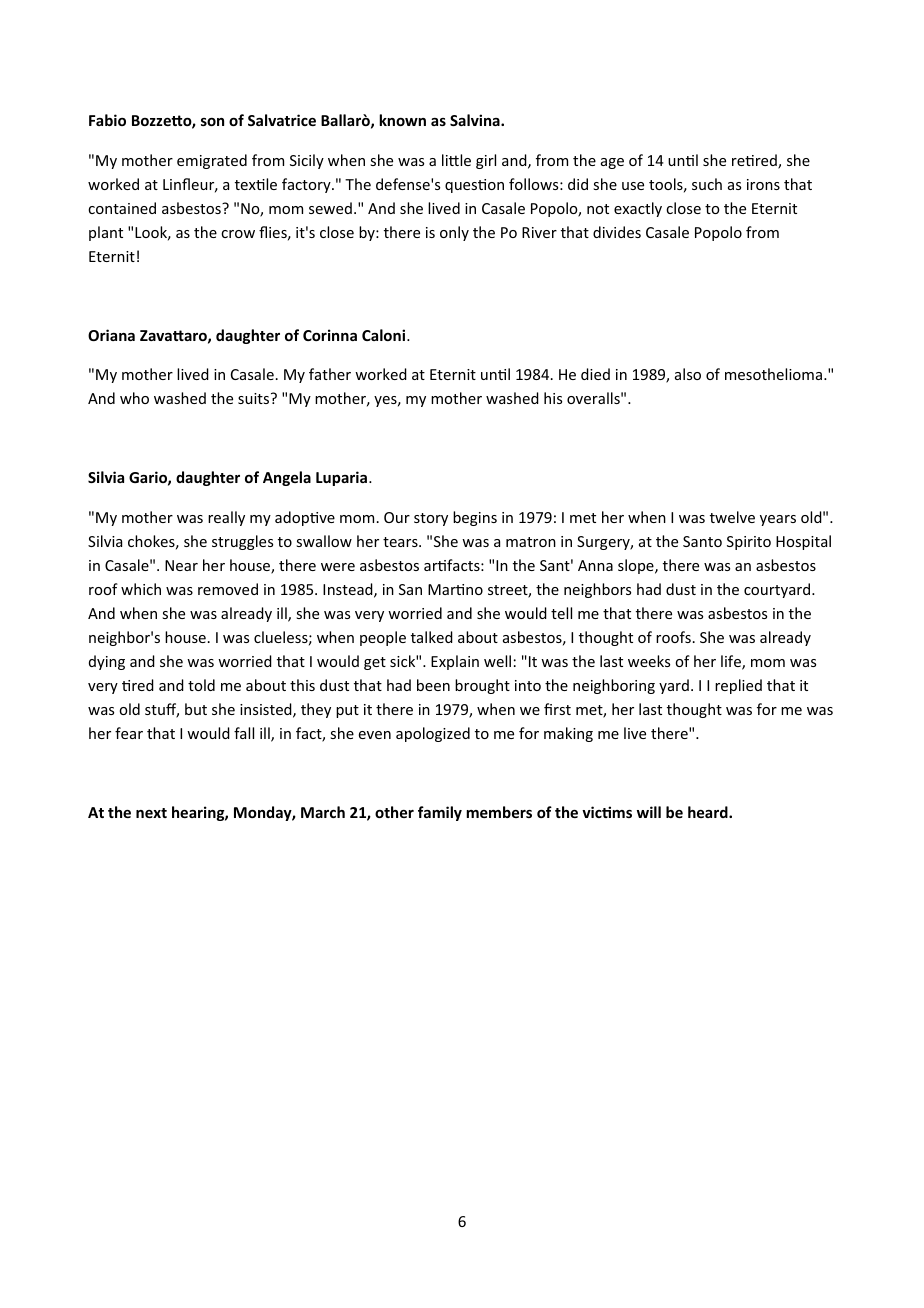 This screenshot has height=1308, width=924. What do you see at coordinates (212, 122) in the screenshot?
I see `son` at bounding box center [212, 122].
